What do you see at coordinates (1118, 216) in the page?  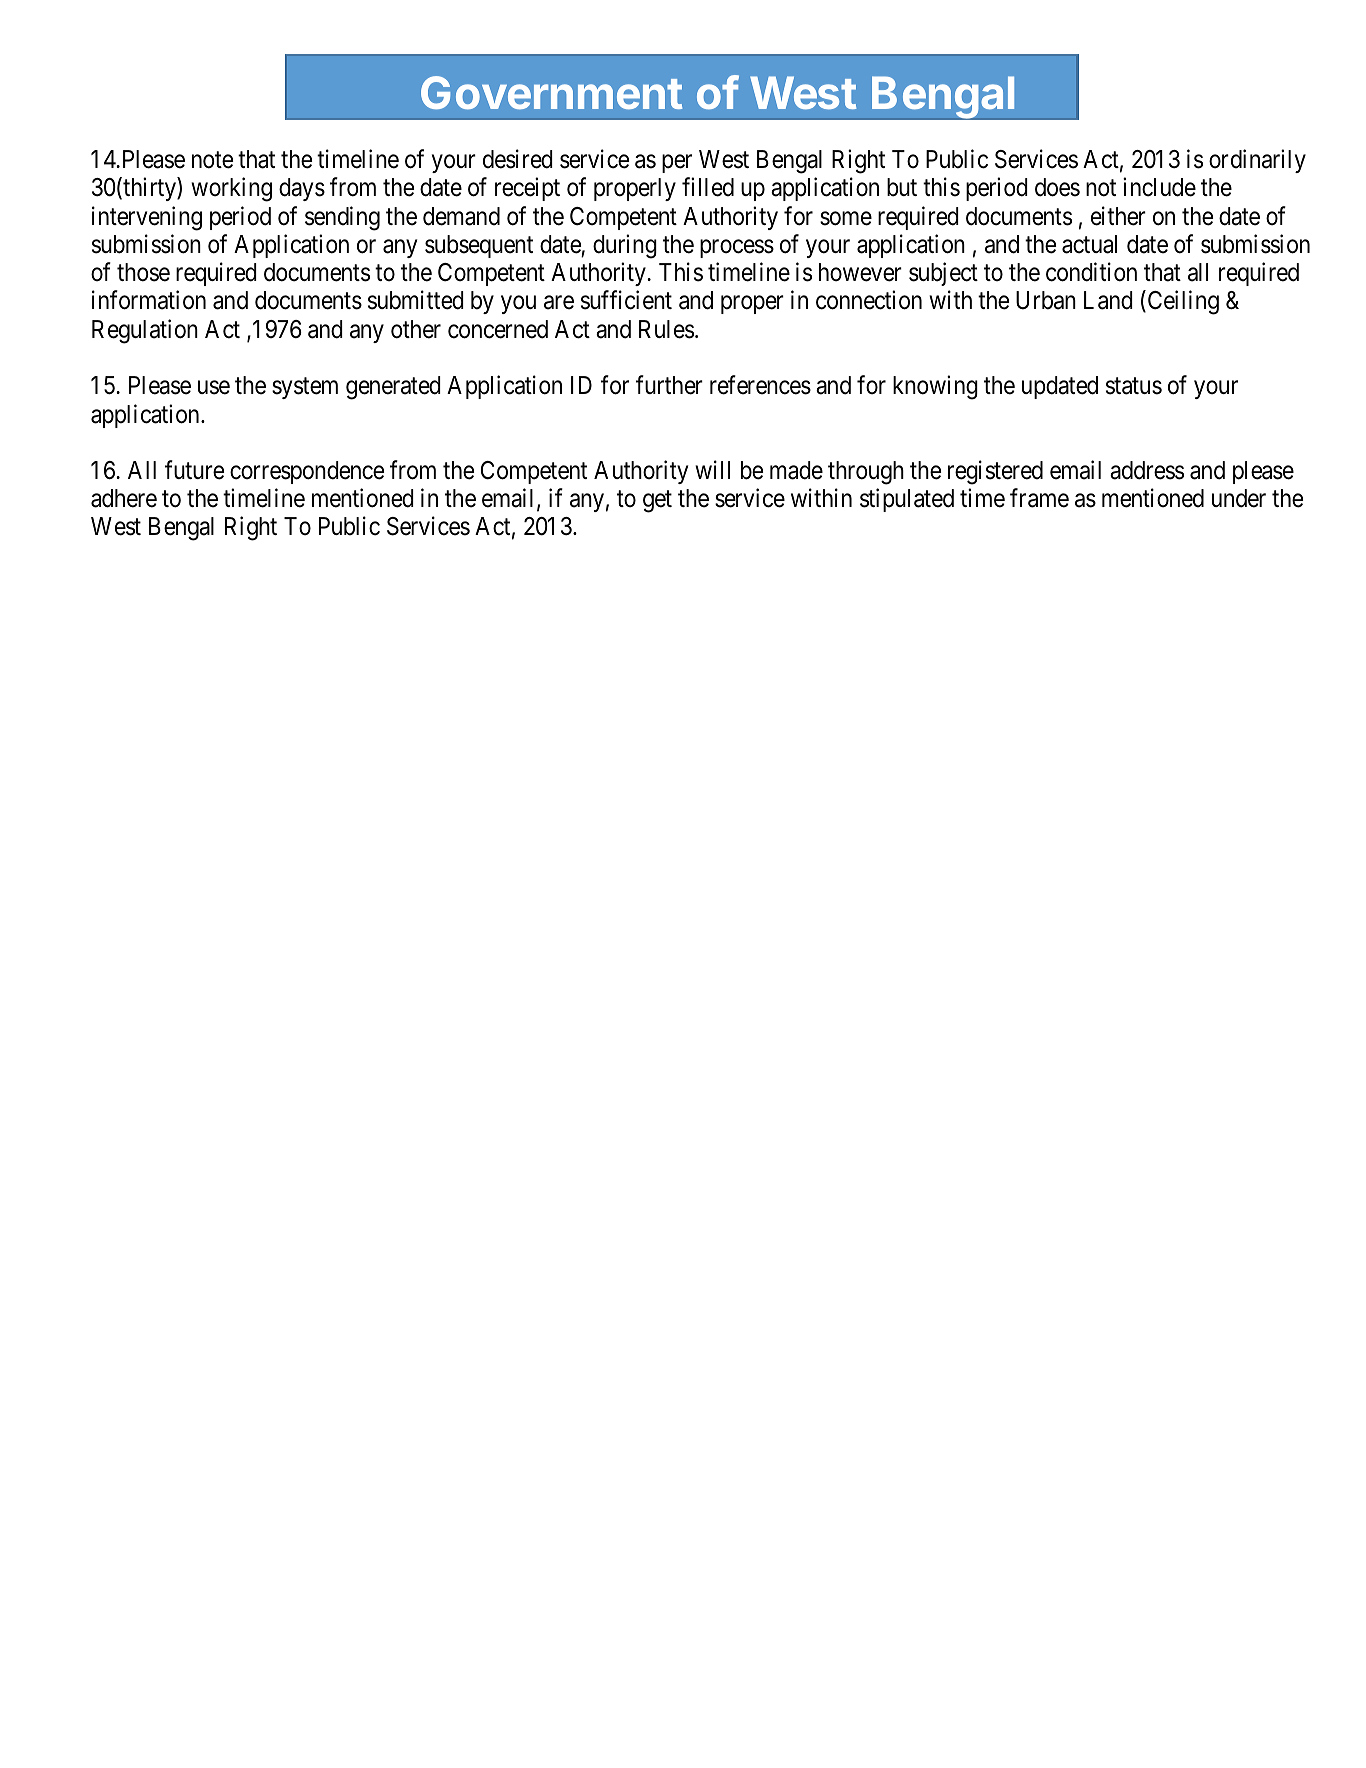 I see `either` at bounding box center [1118, 216].
